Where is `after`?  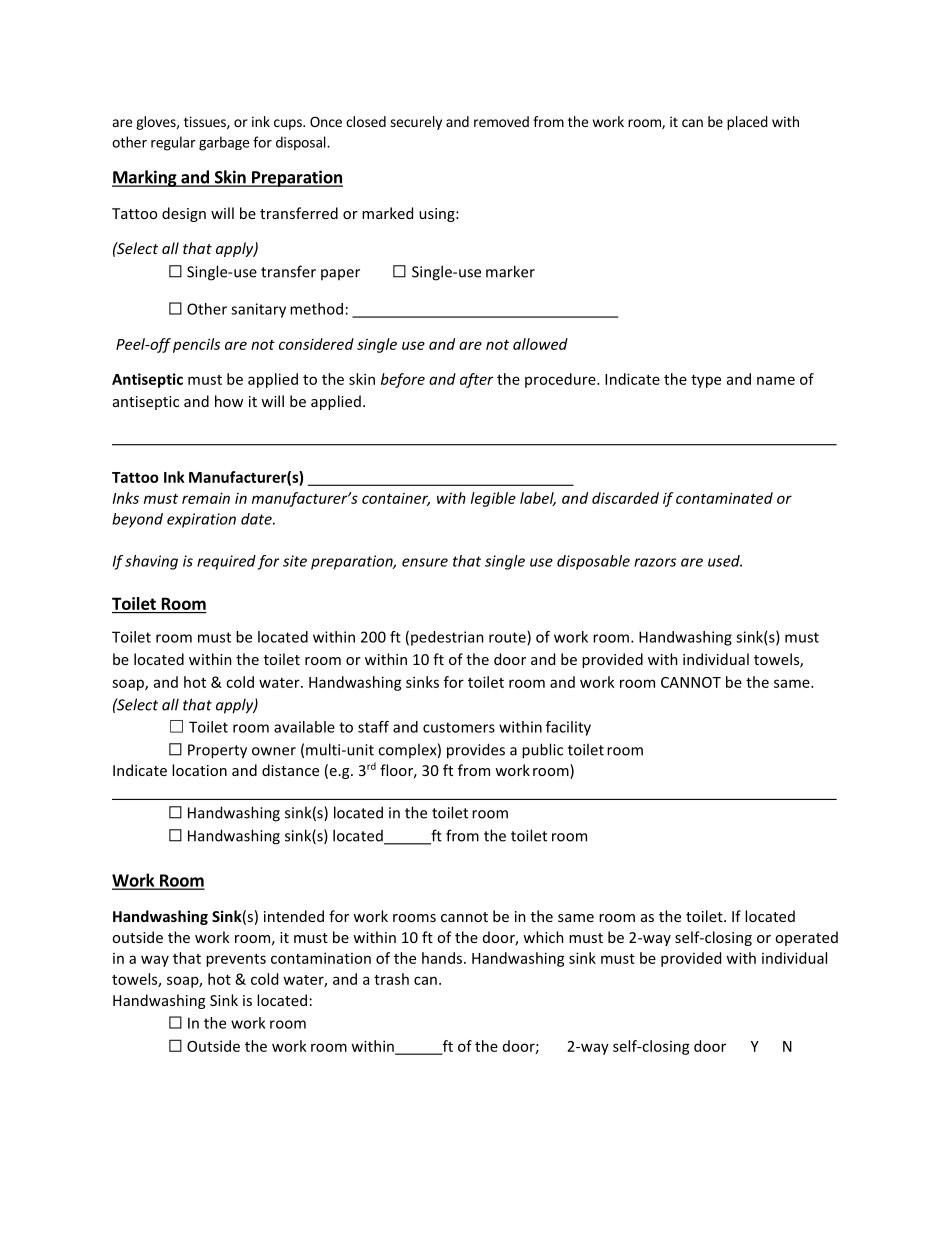
after is located at coordinates (476, 380).
